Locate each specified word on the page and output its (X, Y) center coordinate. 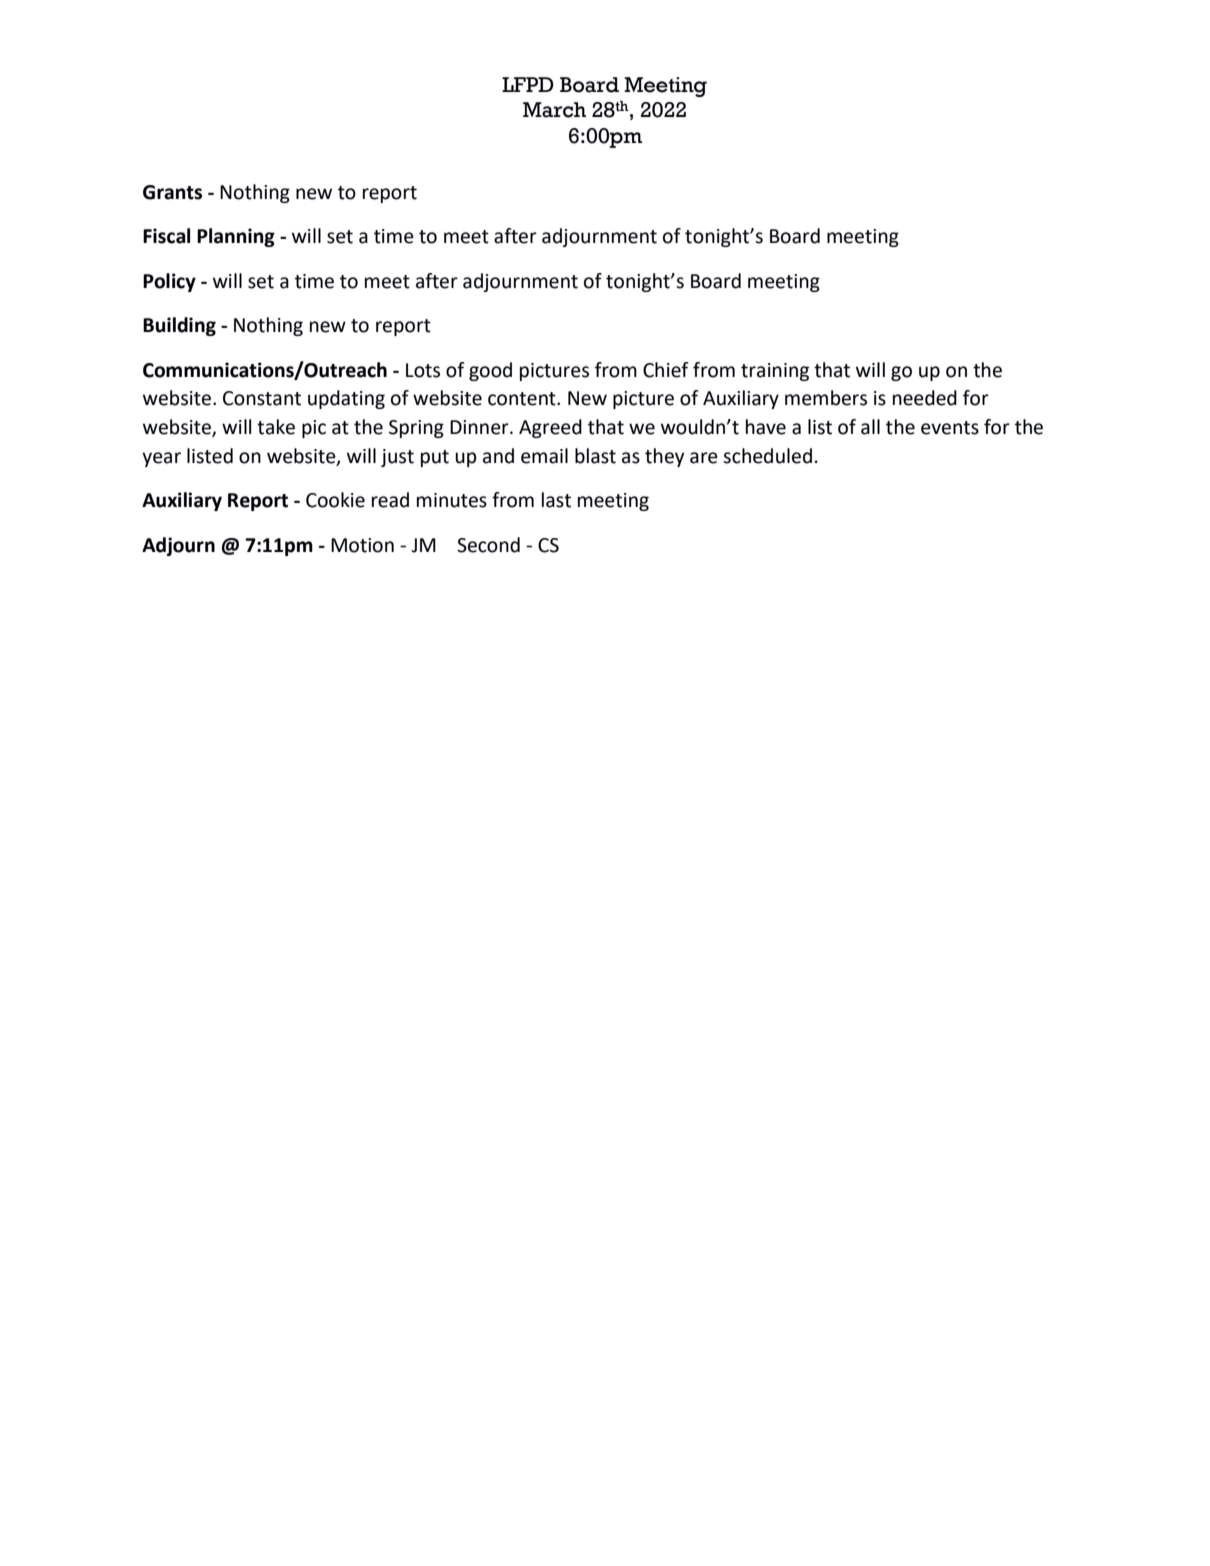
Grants (172, 192)
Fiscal (166, 236)
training (775, 372)
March (554, 110)
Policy (169, 282)
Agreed (550, 428)
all (870, 427)
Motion (362, 545)
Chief (666, 370)
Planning (236, 237)
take (276, 427)
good (490, 371)
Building (179, 326)
